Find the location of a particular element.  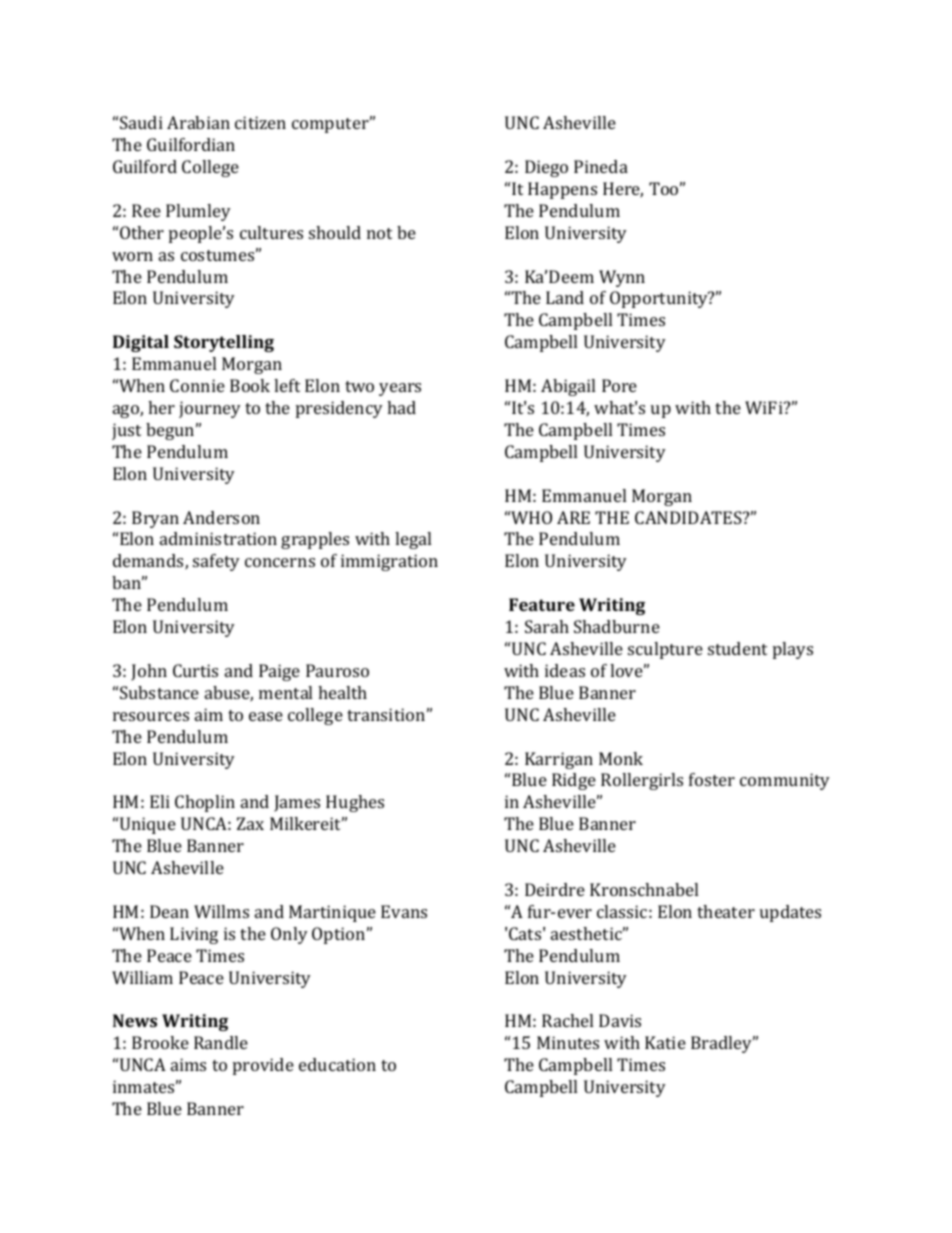

Happens is located at coordinates (562, 190).
